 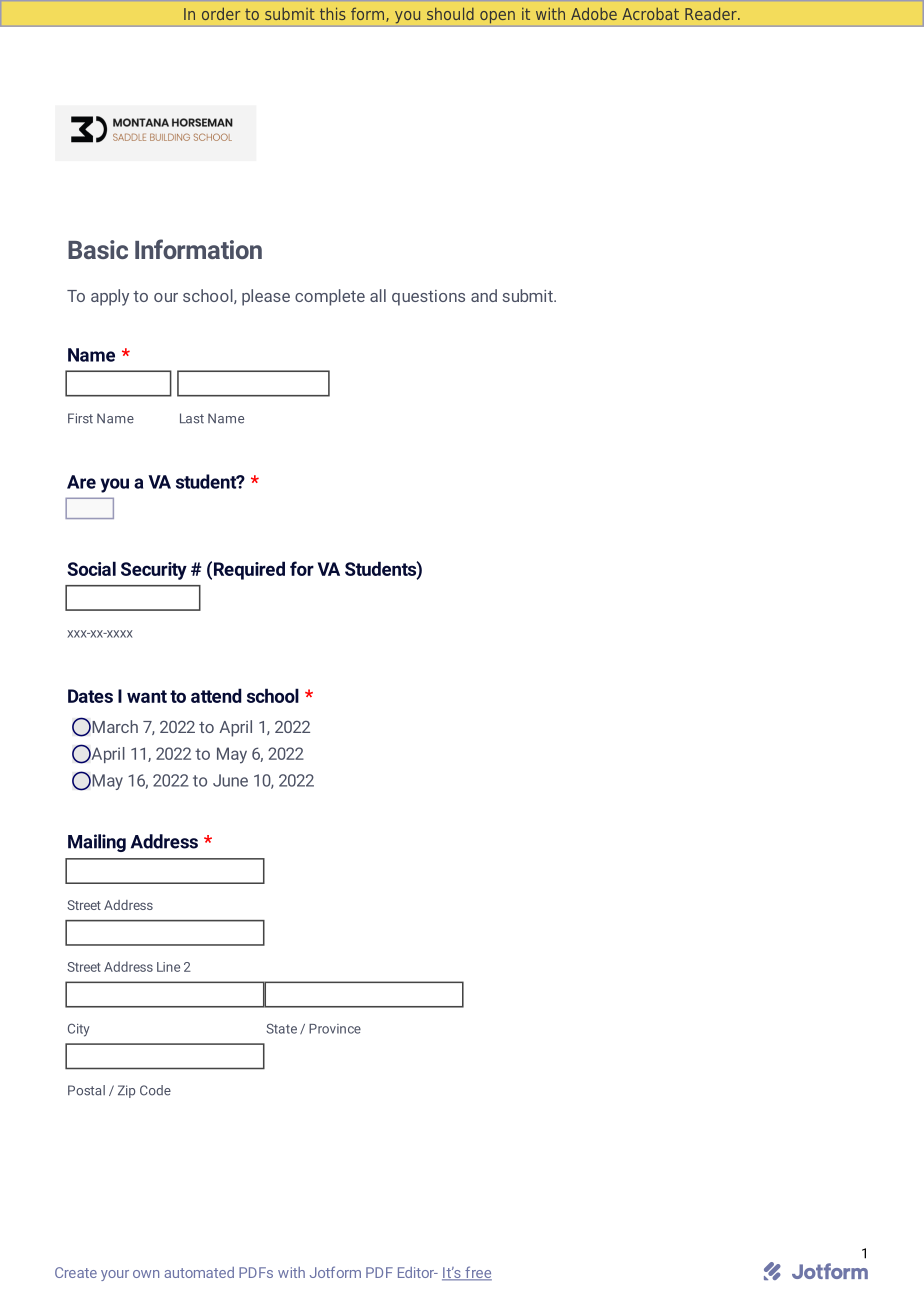 What do you see at coordinates (266, 297) in the page?
I see `please` at bounding box center [266, 297].
